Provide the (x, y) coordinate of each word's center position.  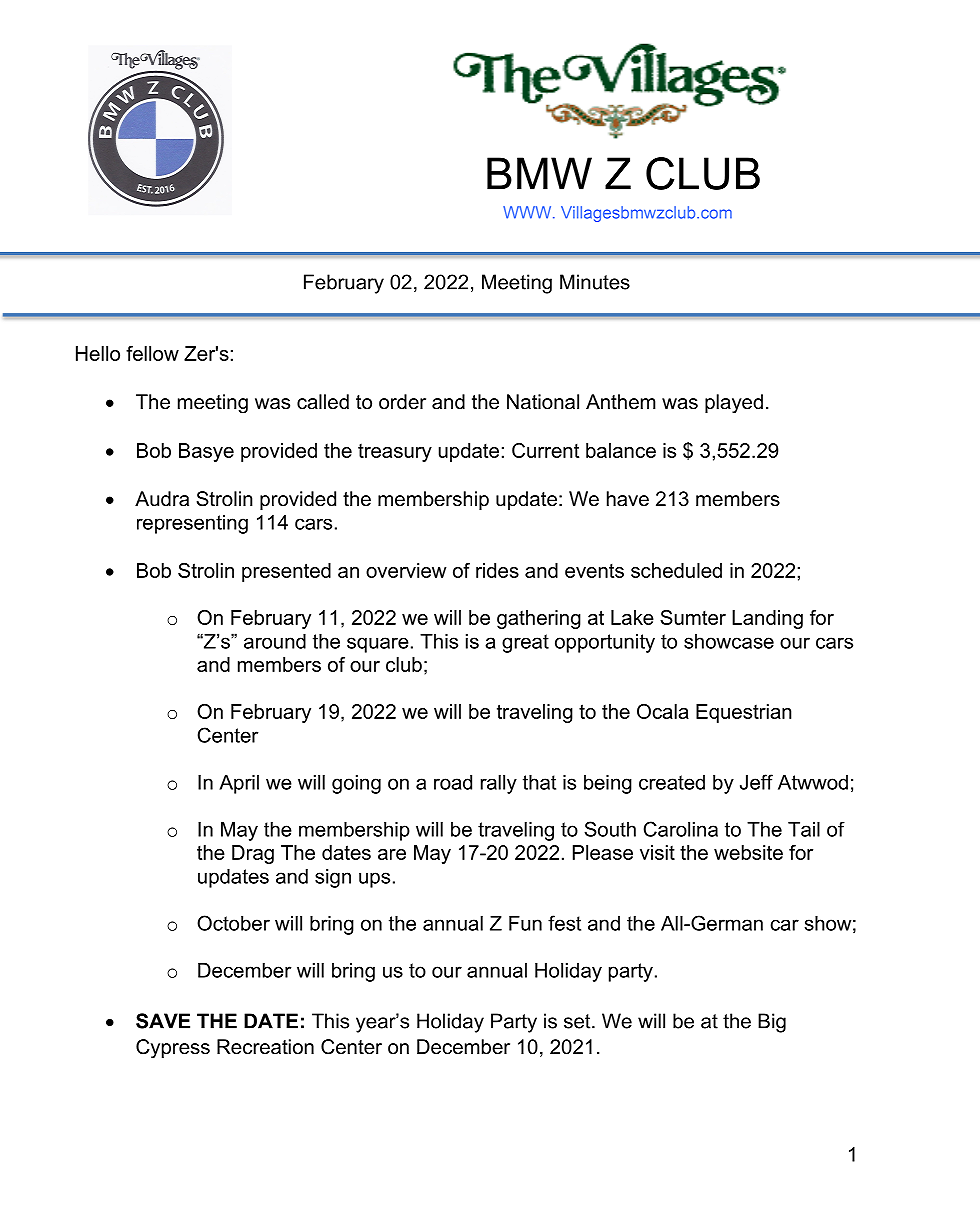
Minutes (595, 282)
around (275, 641)
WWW (528, 212)
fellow (152, 353)
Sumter (693, 617)
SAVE (163, 1021)
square (378, 645)
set (578, 1021)
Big (772, 1023)
